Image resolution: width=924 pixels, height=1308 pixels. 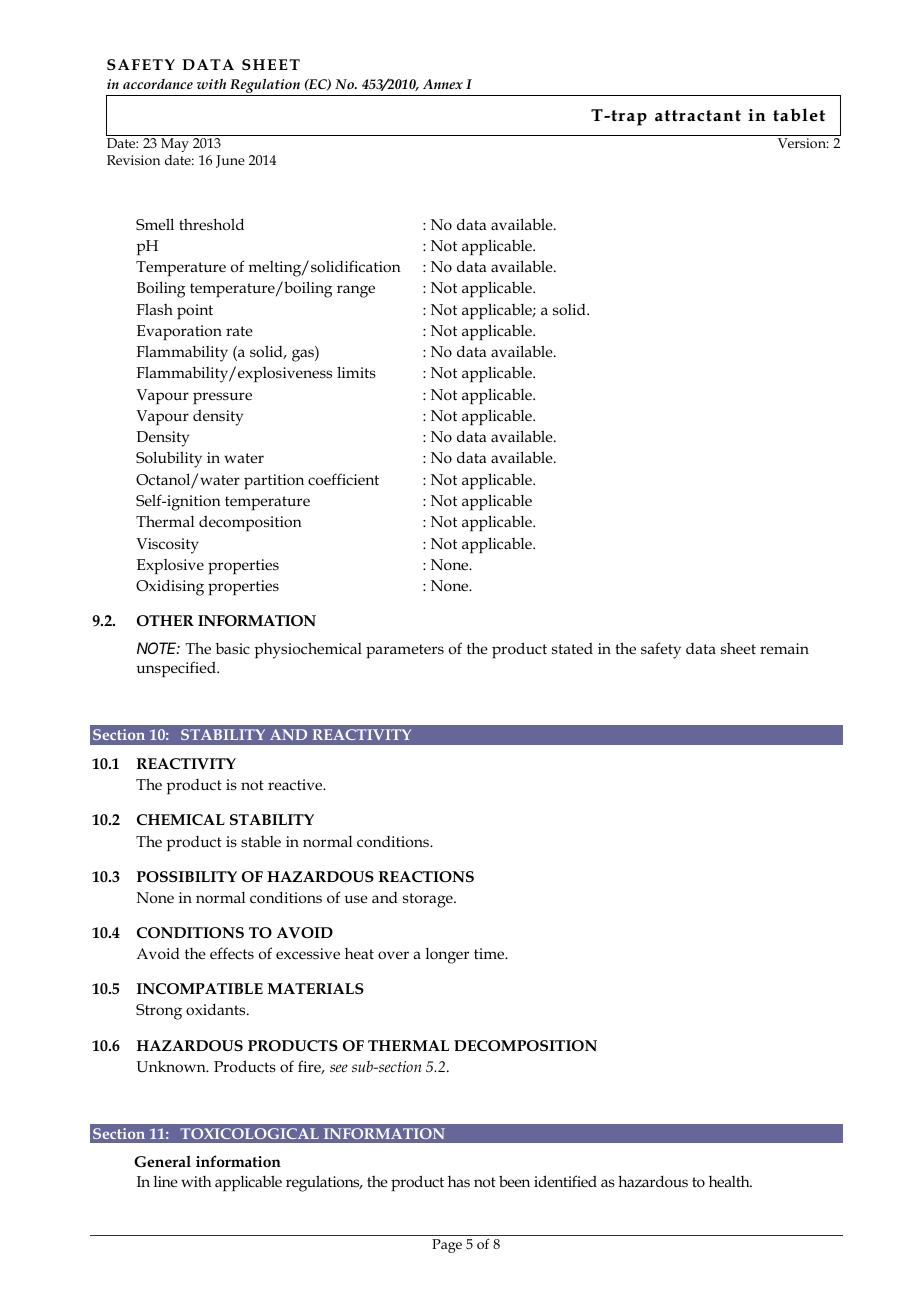 I want to click on Solubility, so click(x=169, y=459).
